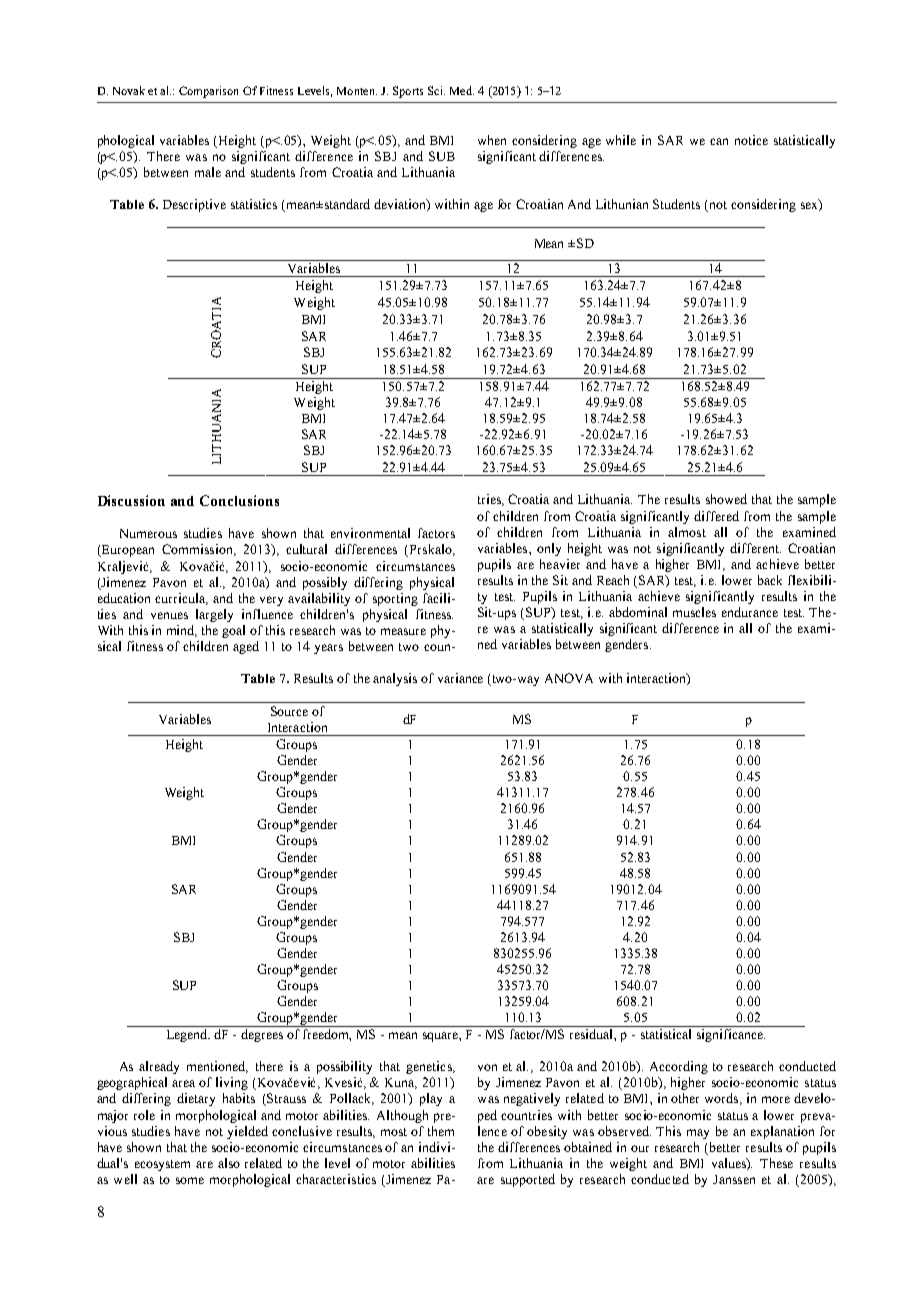 The image size is (924, 1308). I want to click on SUB, so click(442, 156).
